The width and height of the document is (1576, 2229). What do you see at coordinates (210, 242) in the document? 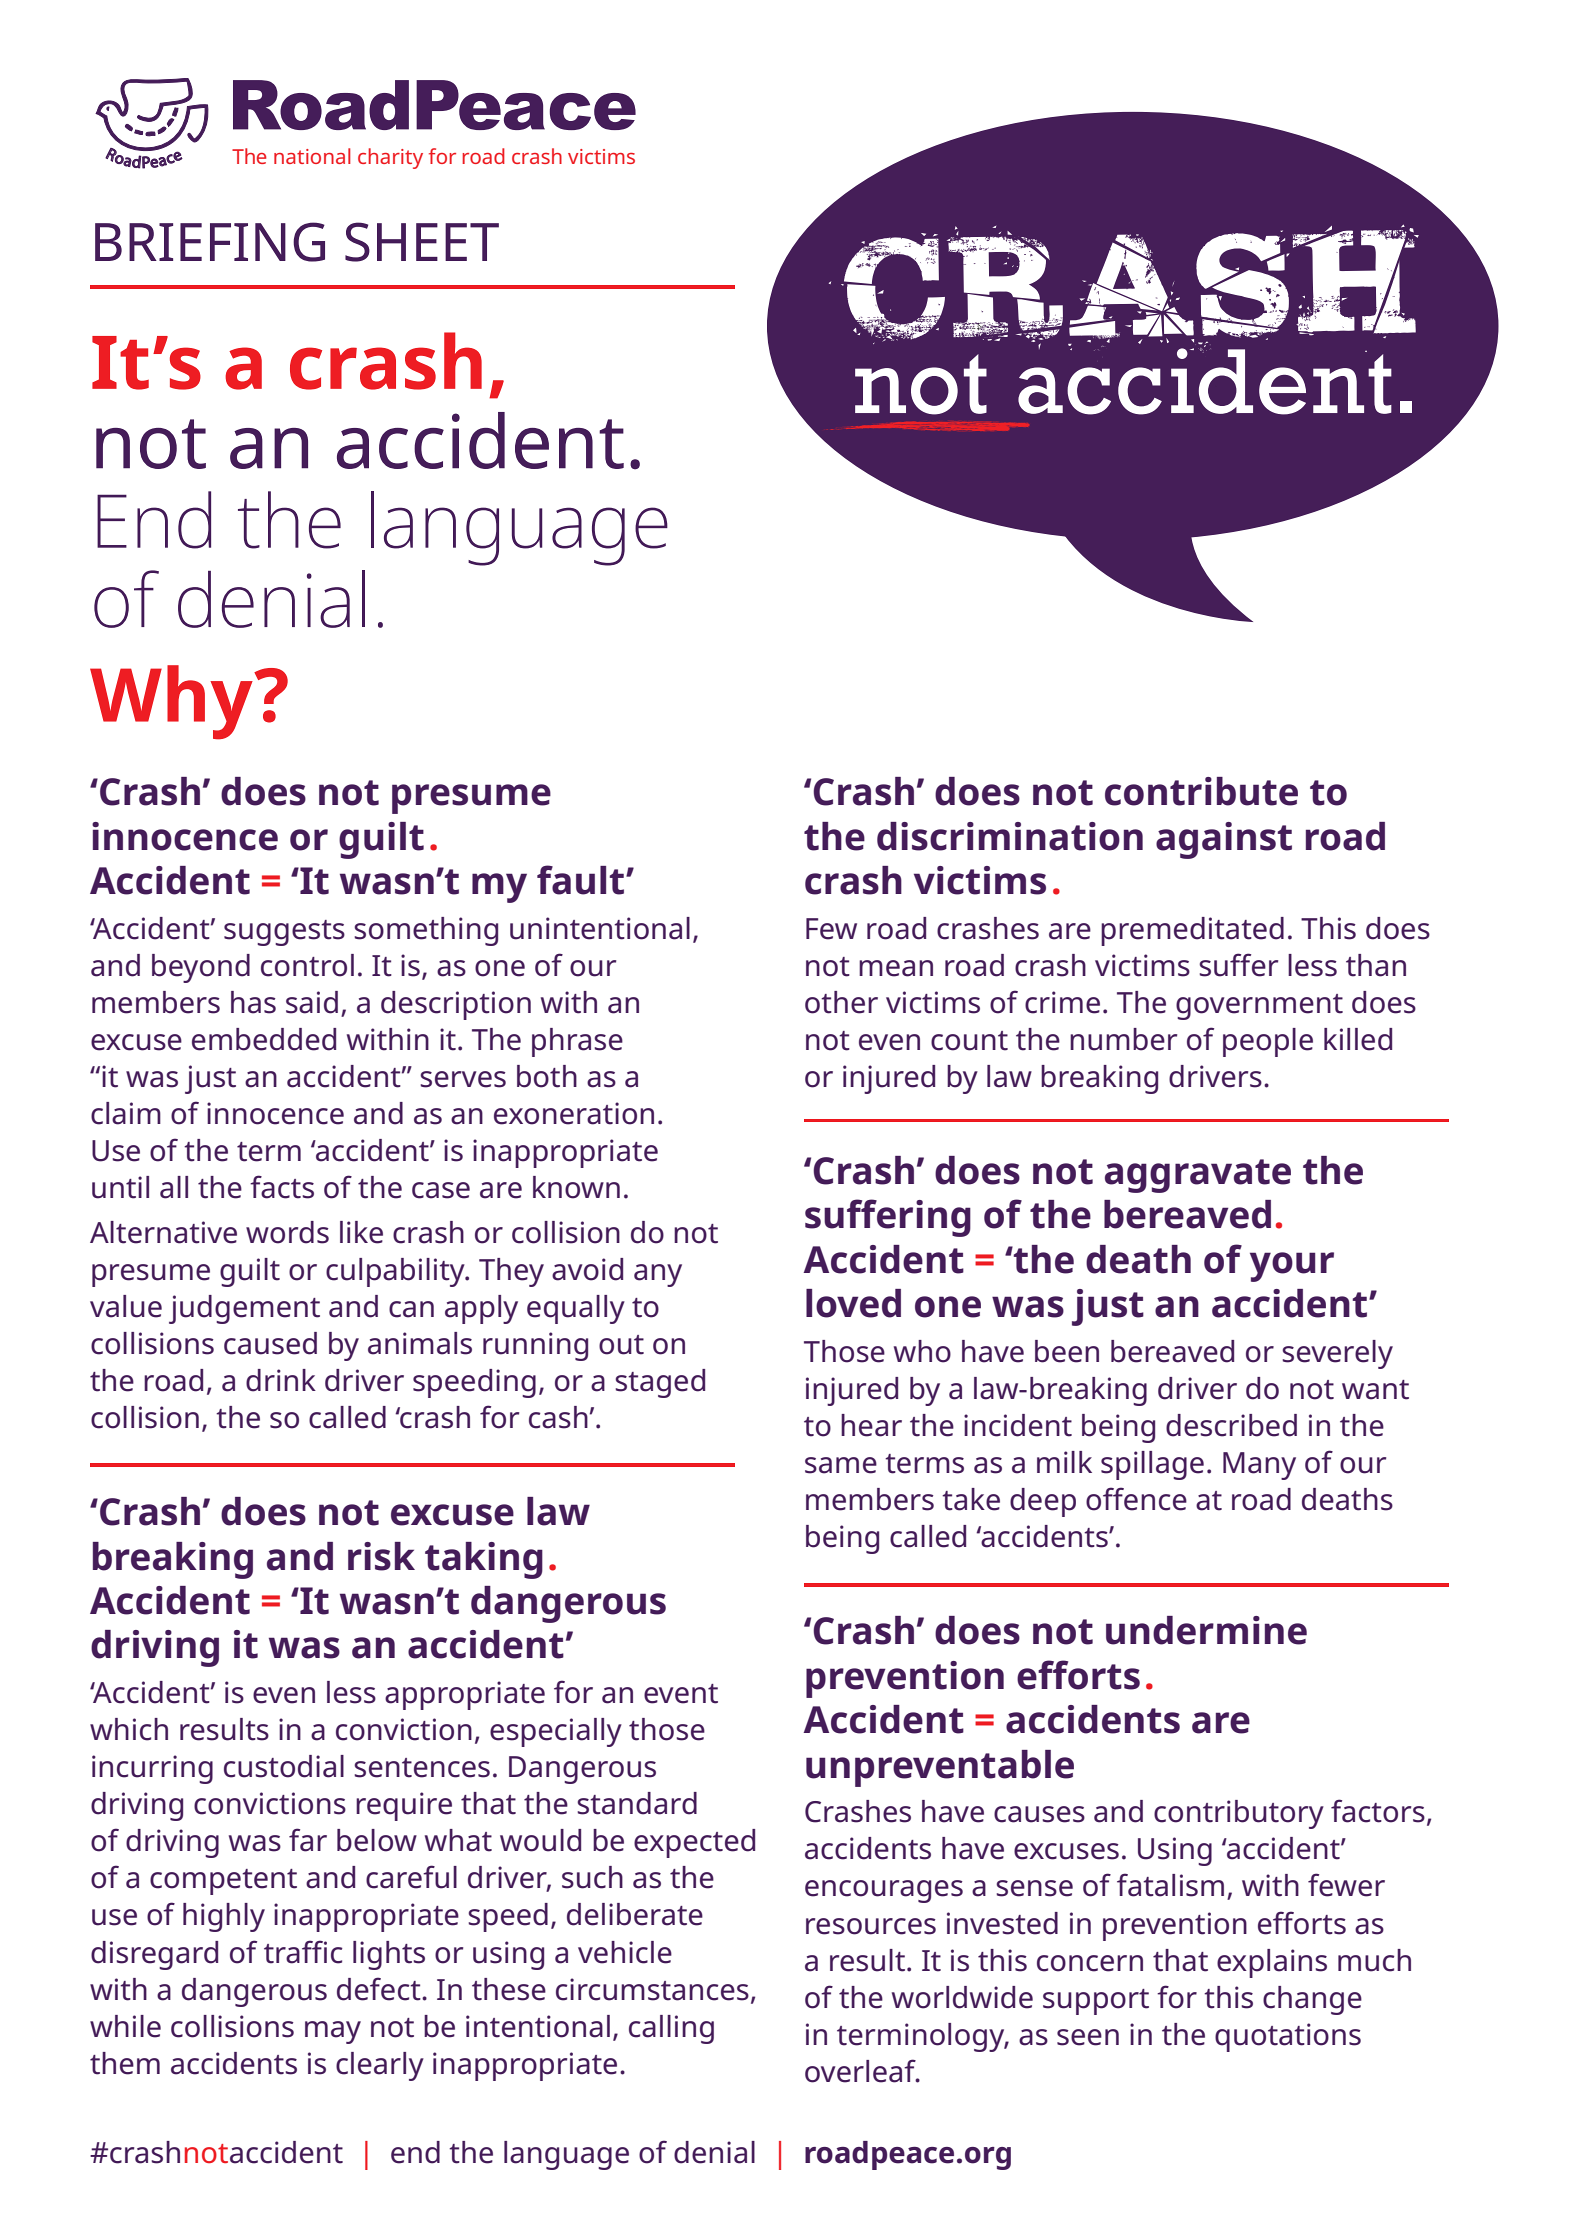
I see `BRIEFING` at bounding box center [210, 242].
